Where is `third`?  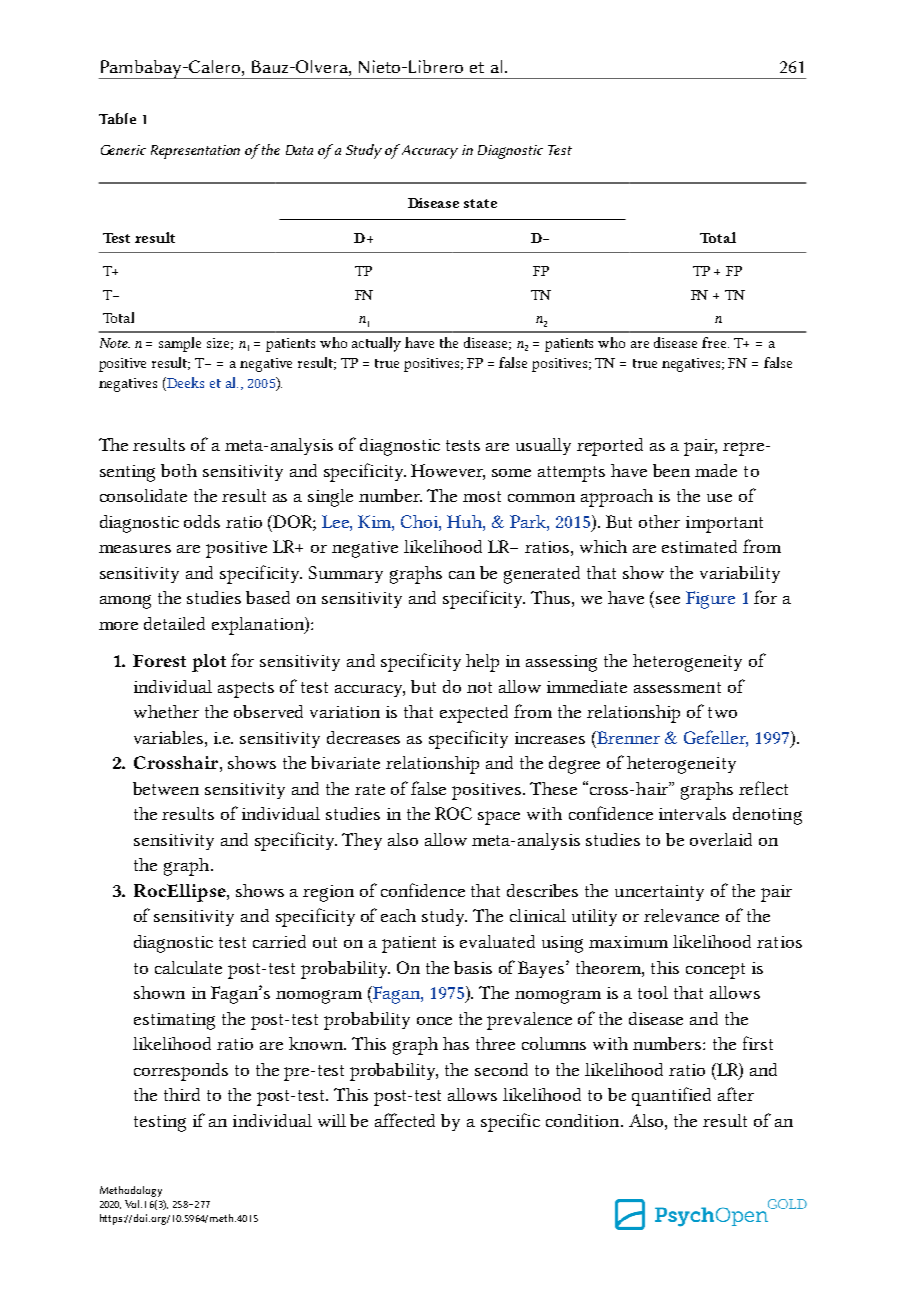 third is located at coordinates (182, 1094).
